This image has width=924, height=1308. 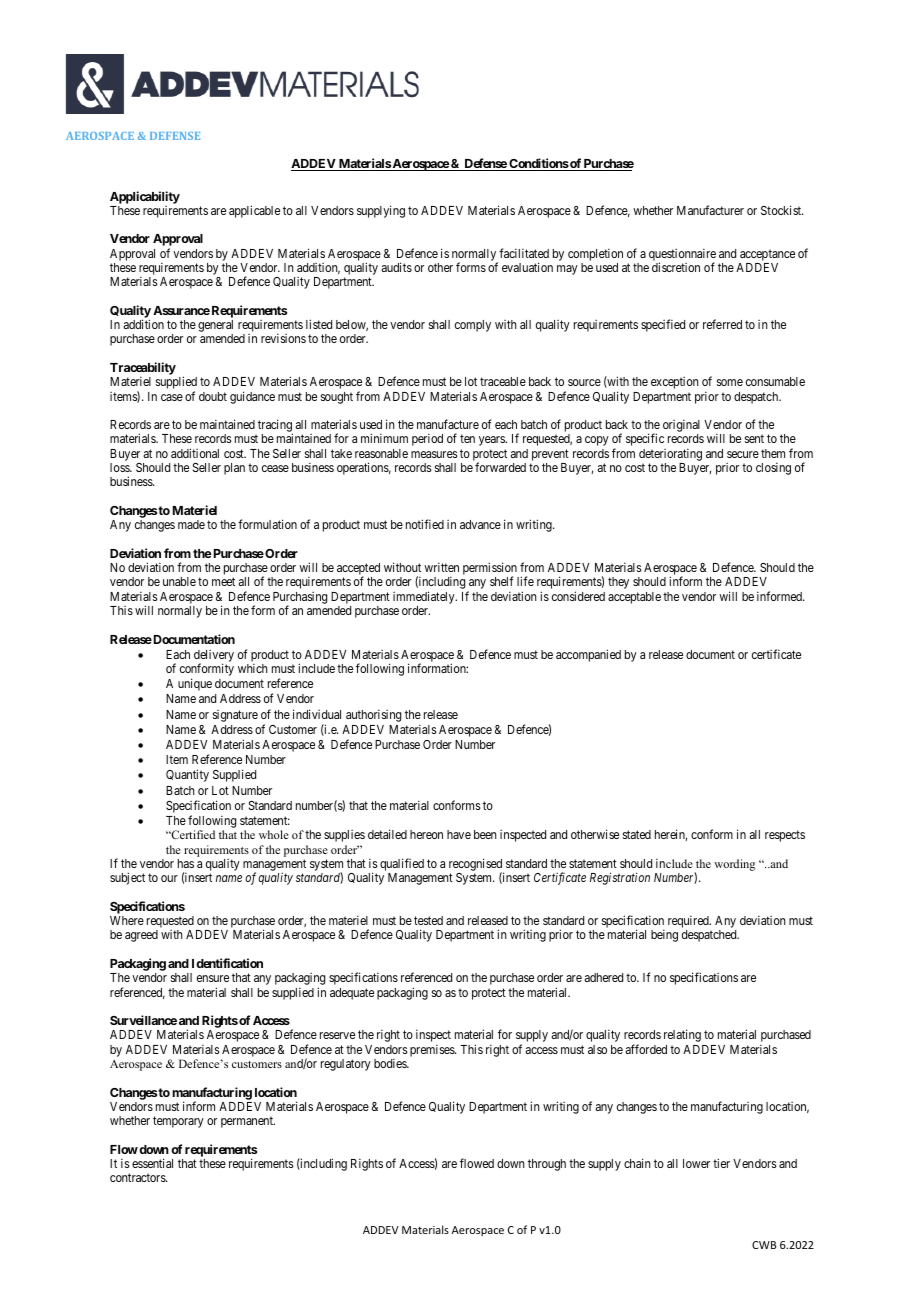 I want to click on have, so click(x=459, y=834).
